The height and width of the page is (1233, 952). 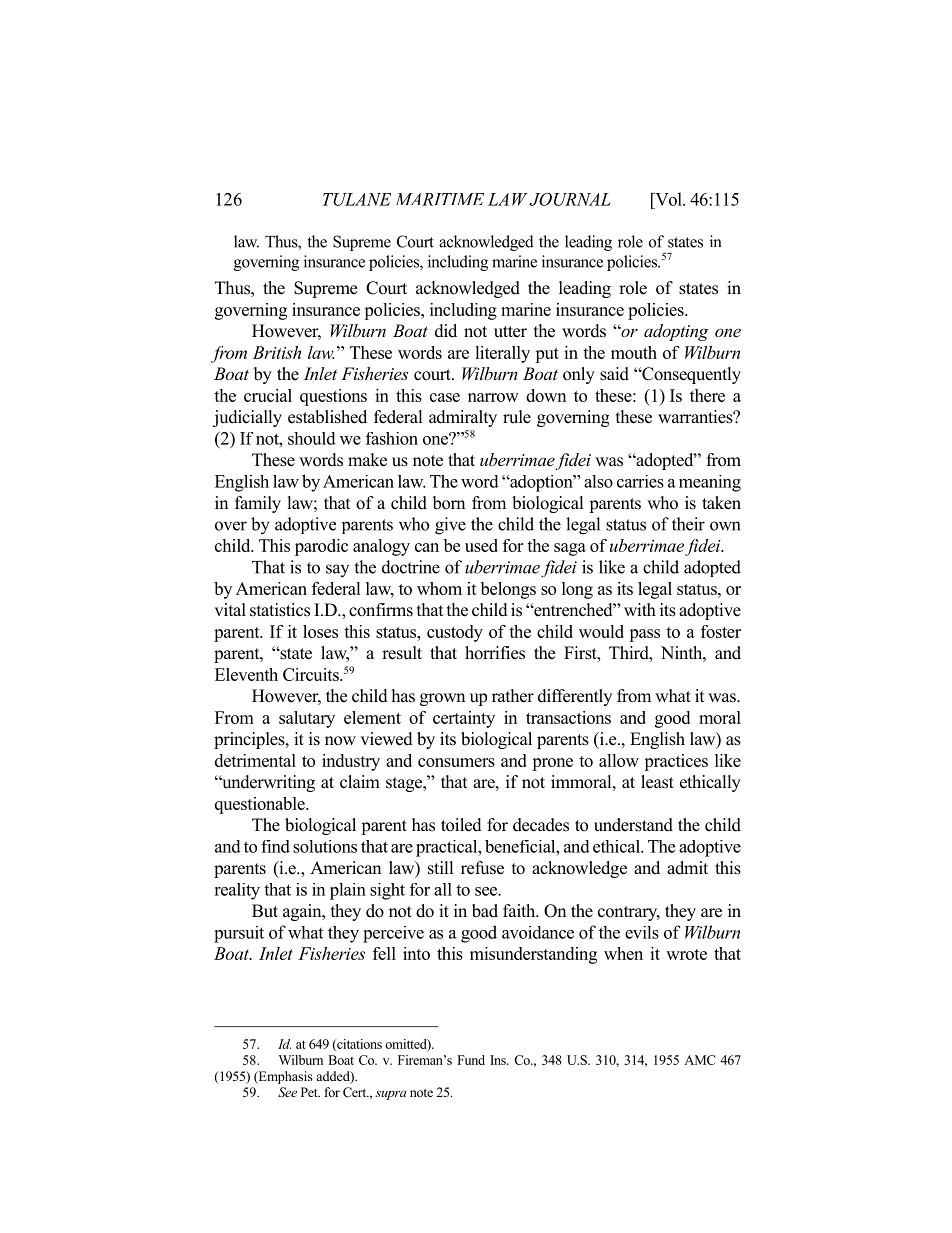 I want to click on salutary, so click(x=307, y=719).
